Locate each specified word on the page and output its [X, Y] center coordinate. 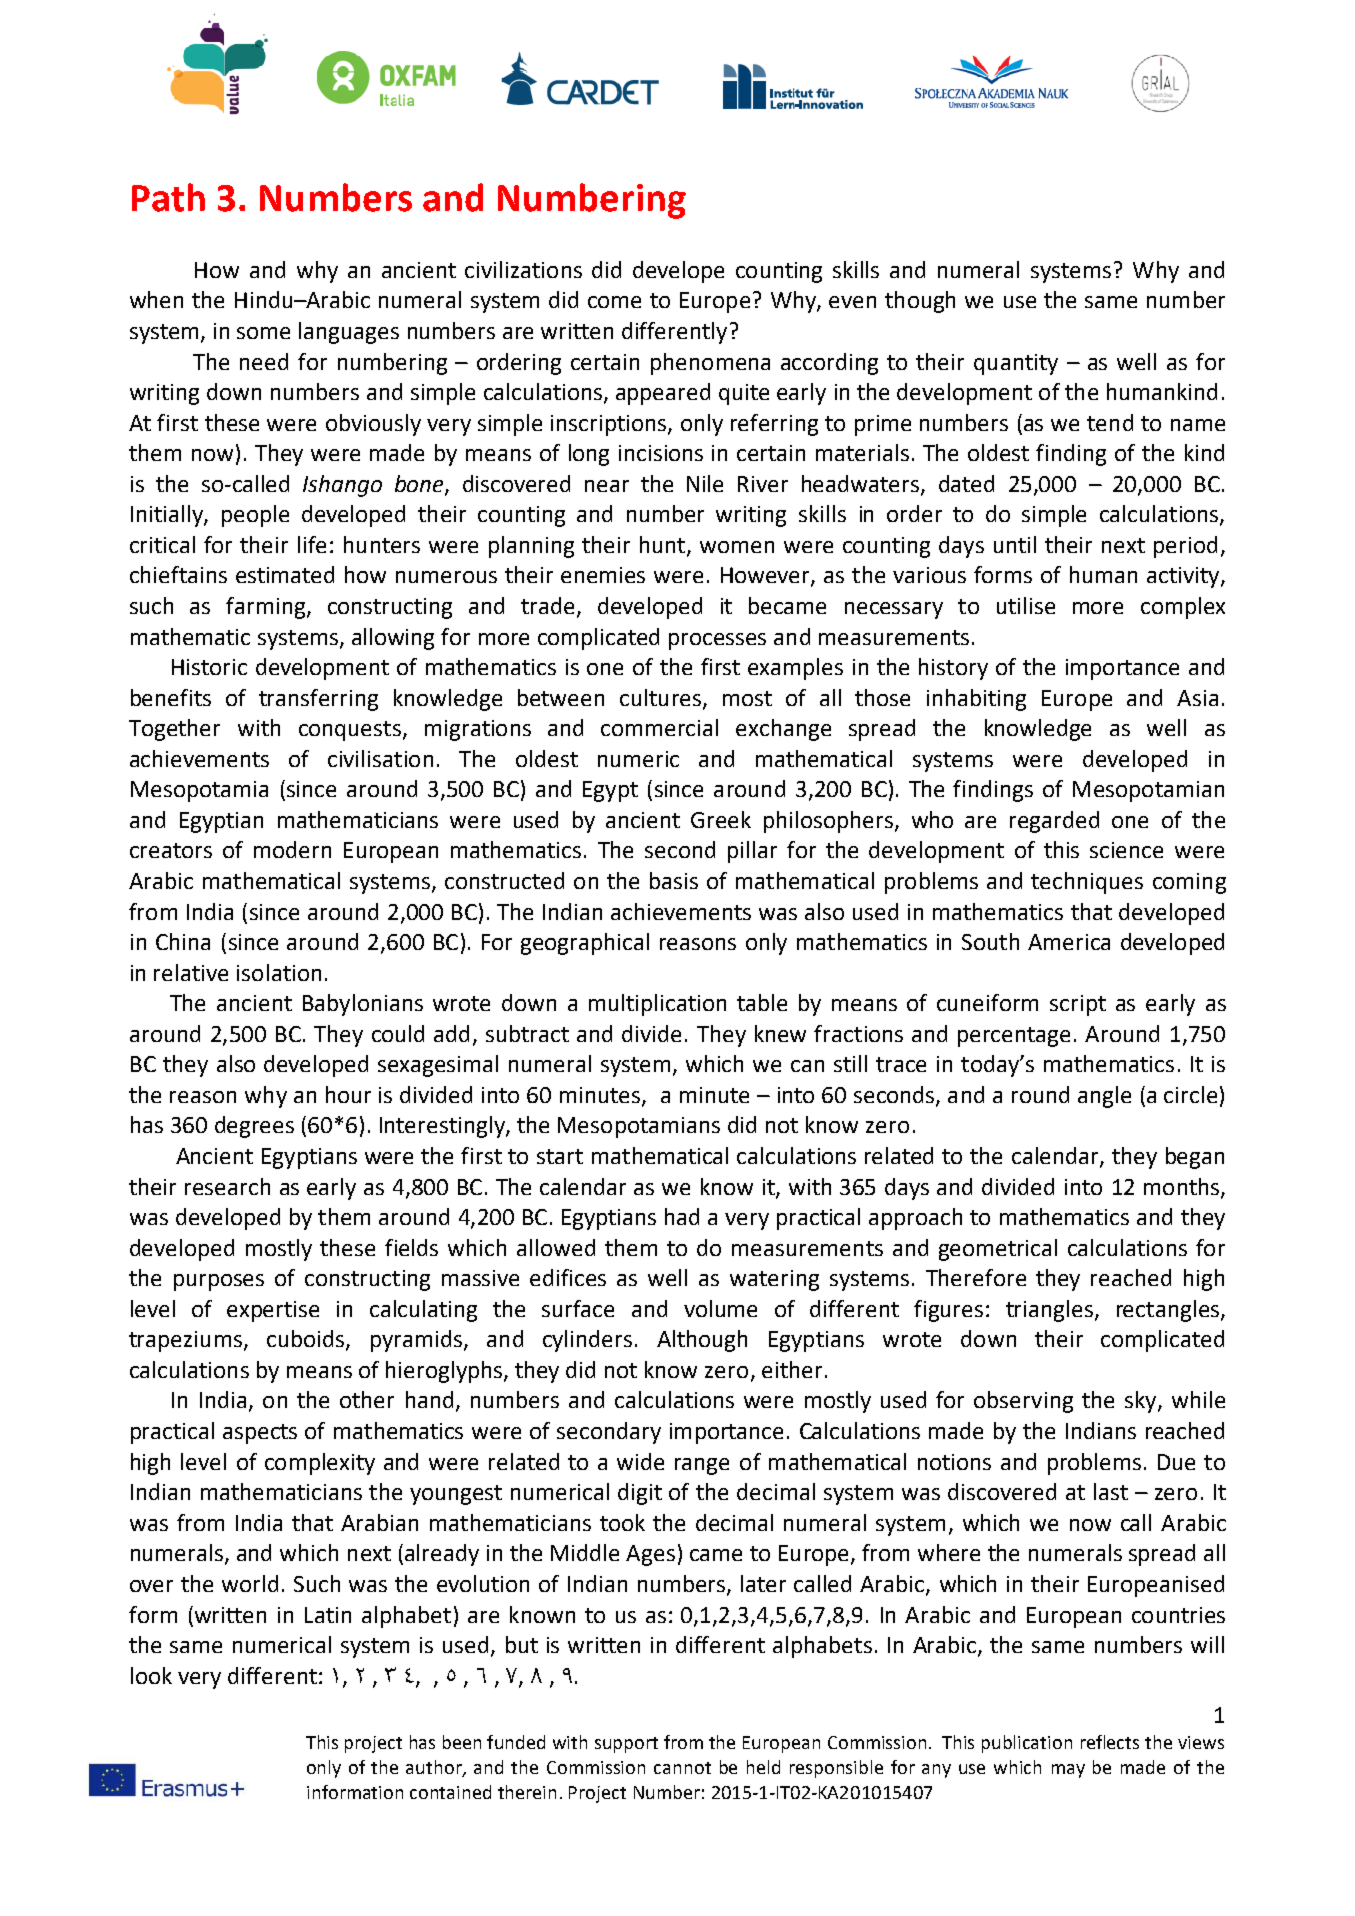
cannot [682, 1768]
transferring [318, 700]
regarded [1054, 822]
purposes [219, 1282]
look [151, 1675]
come [614, 302]
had [682, 1216]
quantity [1016, 364]
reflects [1110, 1742]
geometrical [998, 1250]
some [263, 333]
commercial [659, 727]
